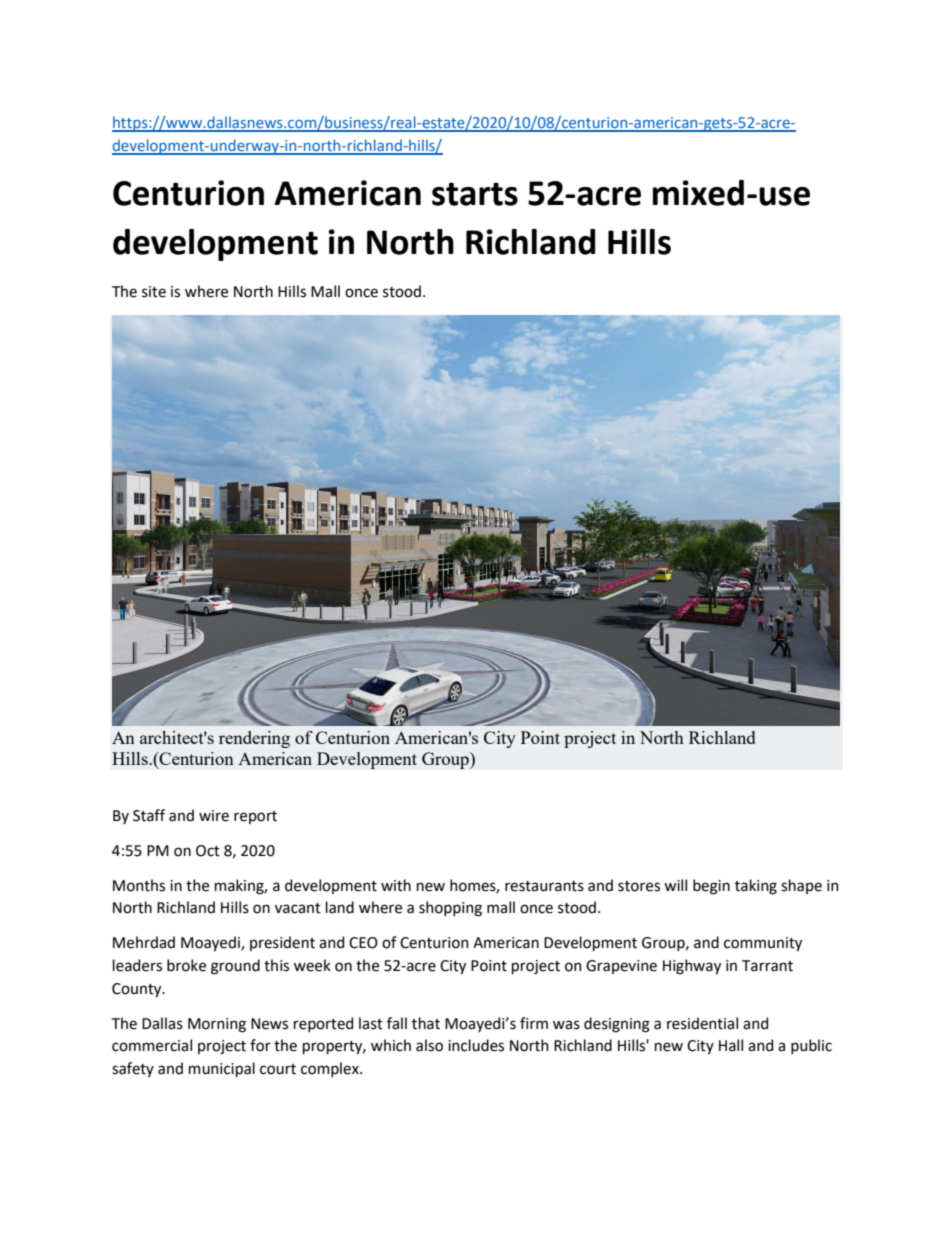 The height and width of the screenshot is (1233, 952). Describe the element at coordinates (154, 292) in the screenshot. I see `site` at that location.
